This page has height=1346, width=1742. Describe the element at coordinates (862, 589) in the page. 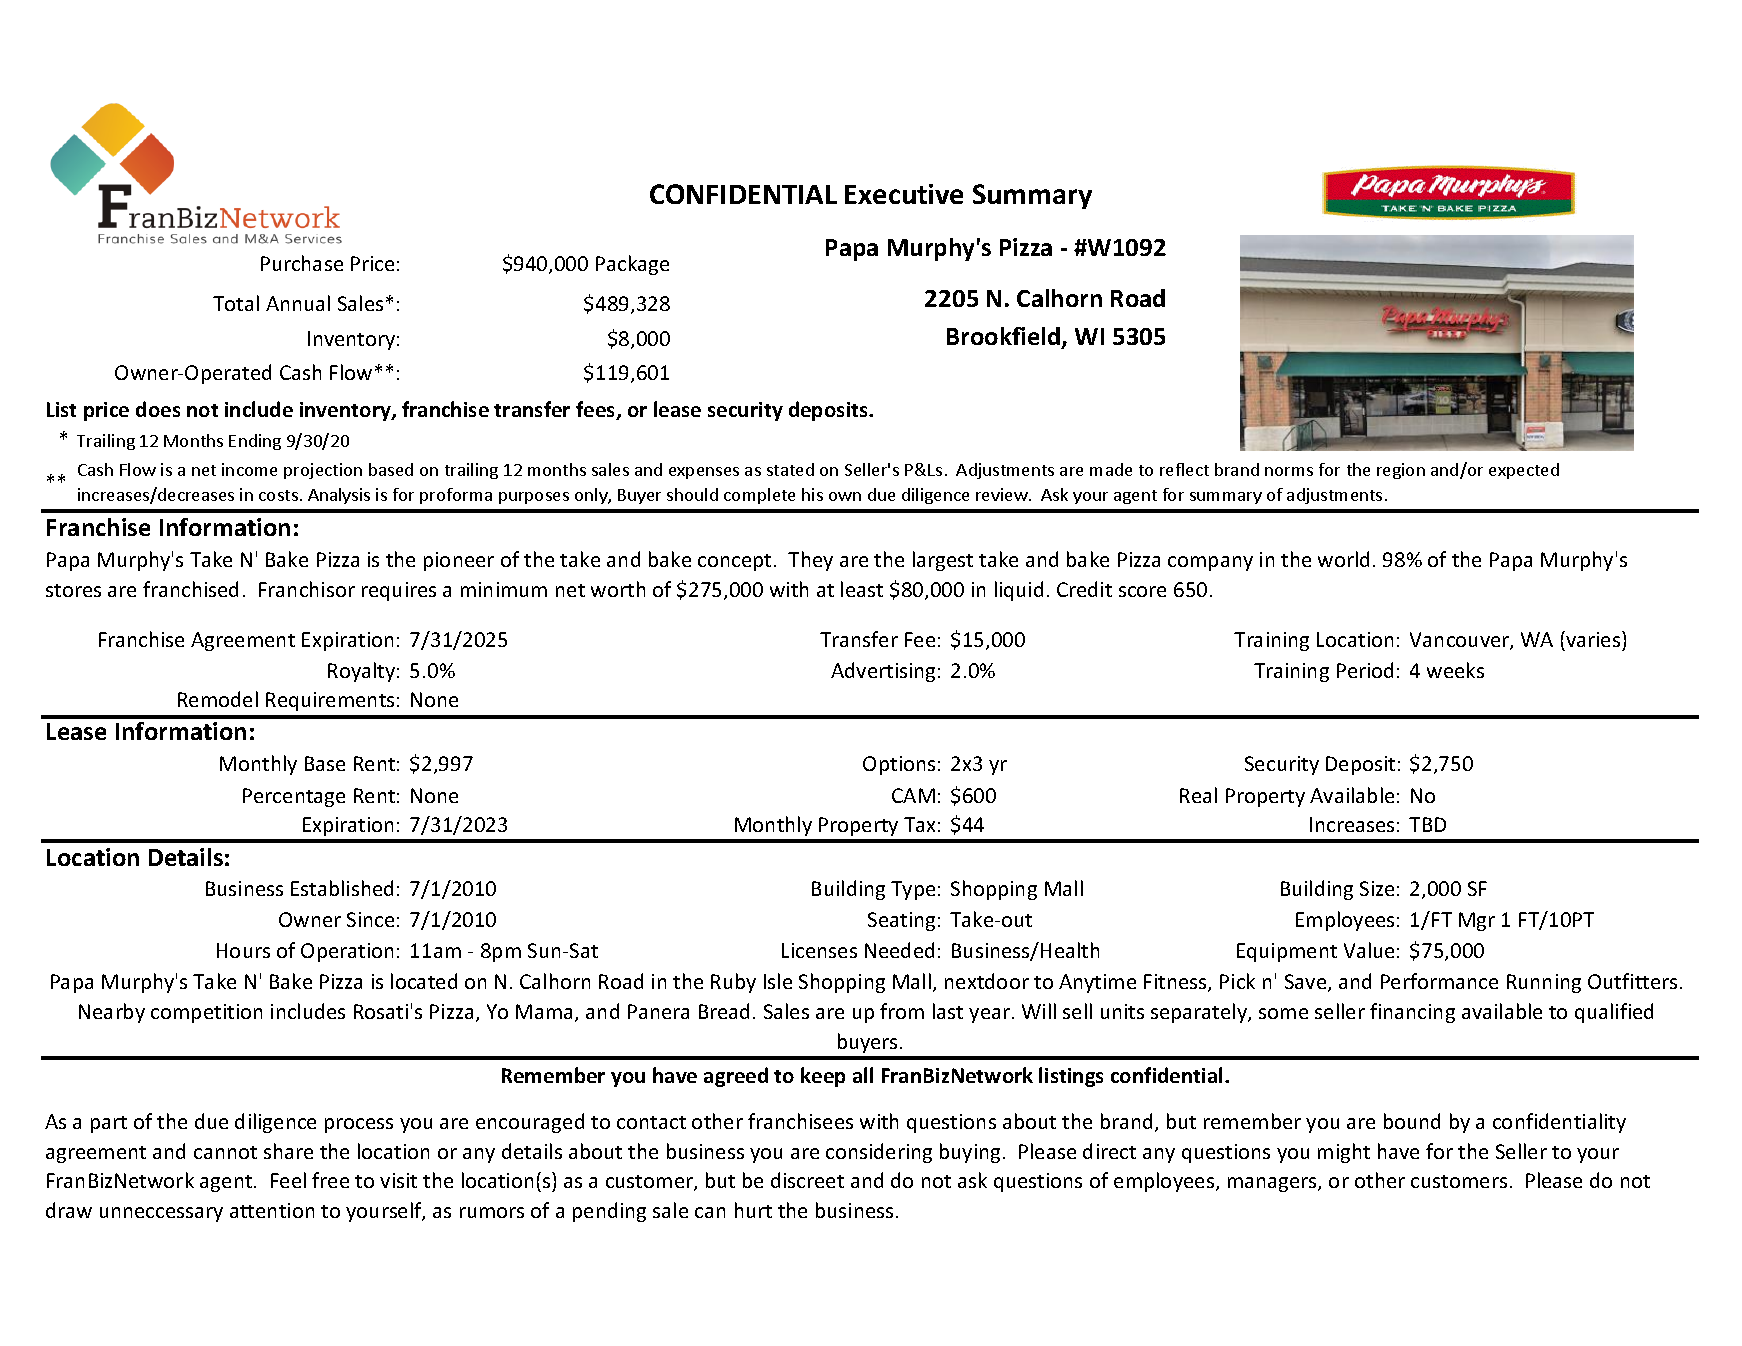

I see `least` at that location.
